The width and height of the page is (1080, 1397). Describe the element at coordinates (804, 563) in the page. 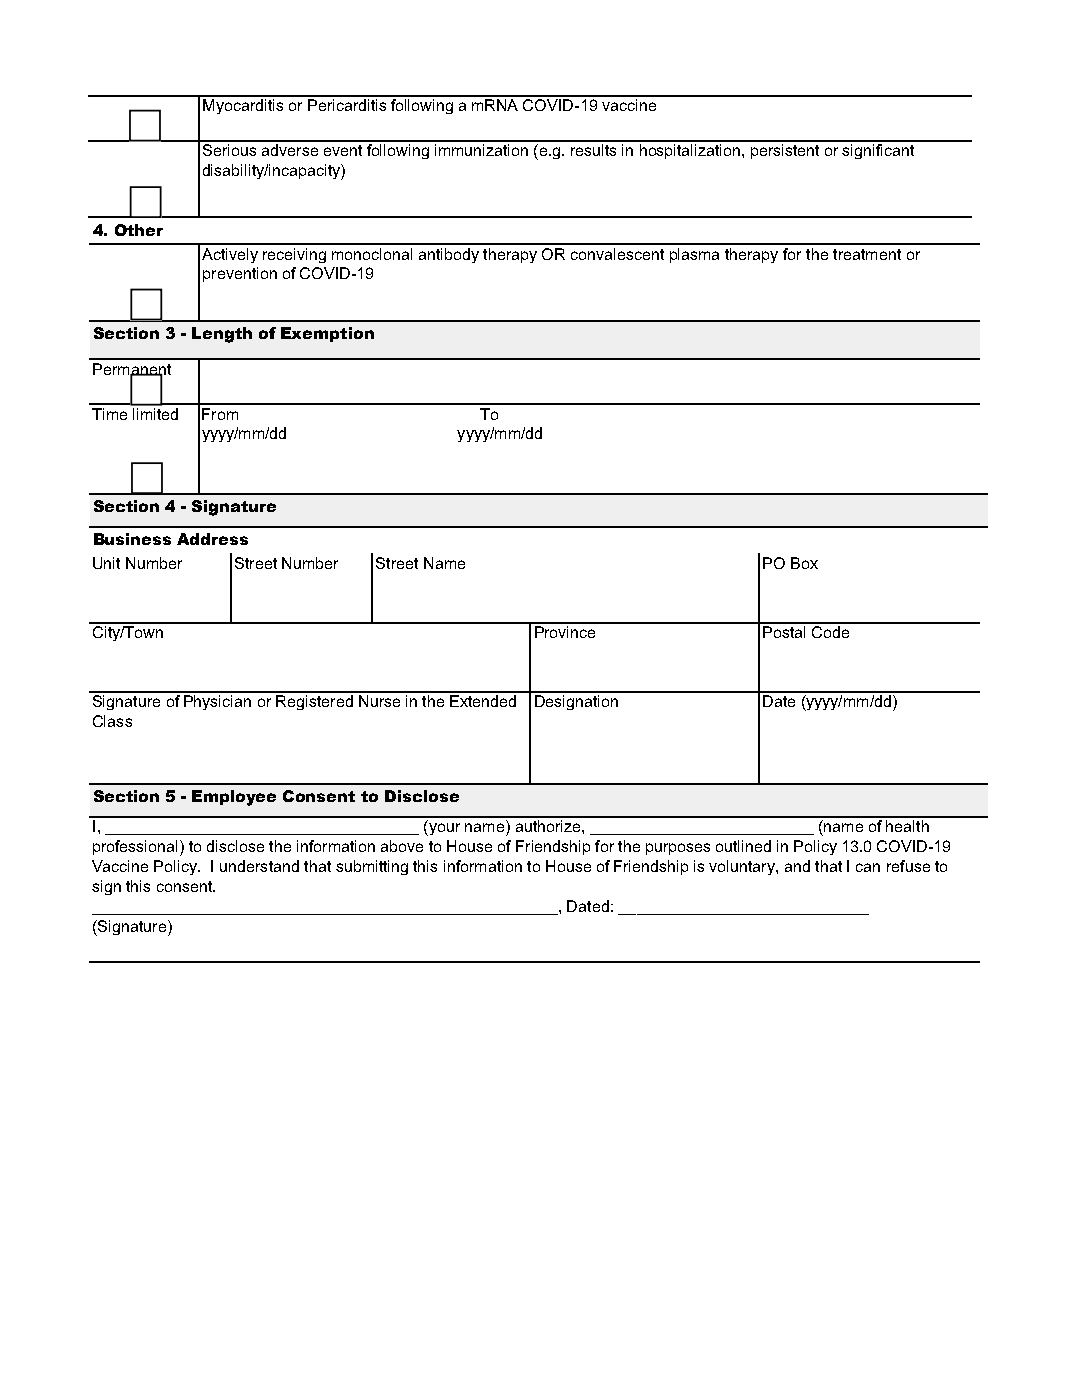

I see `Box` at that location.
